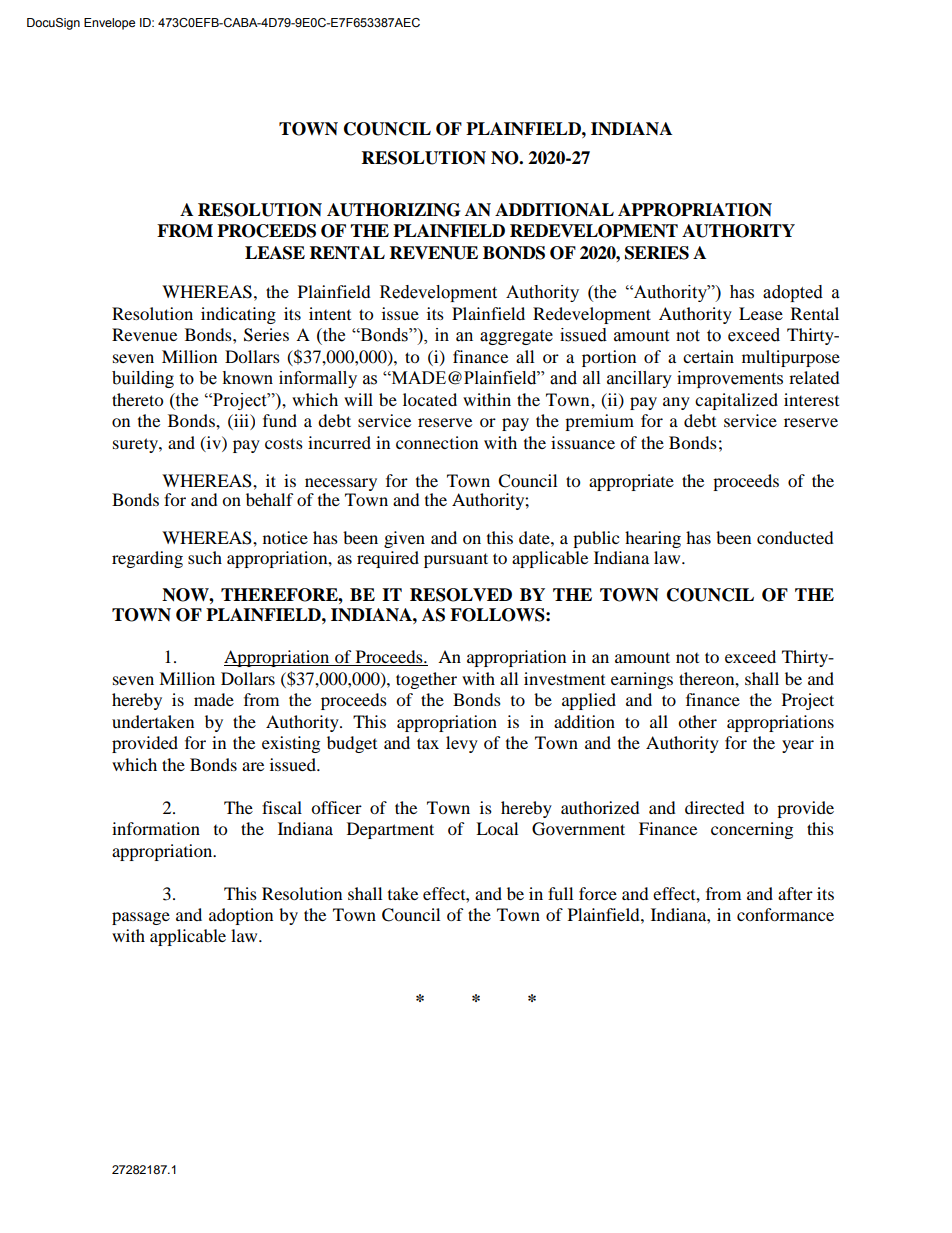 This page has height=1233, width=952. Describe the element at coordinates (560, 893) in the page. I see `full` at that location.
